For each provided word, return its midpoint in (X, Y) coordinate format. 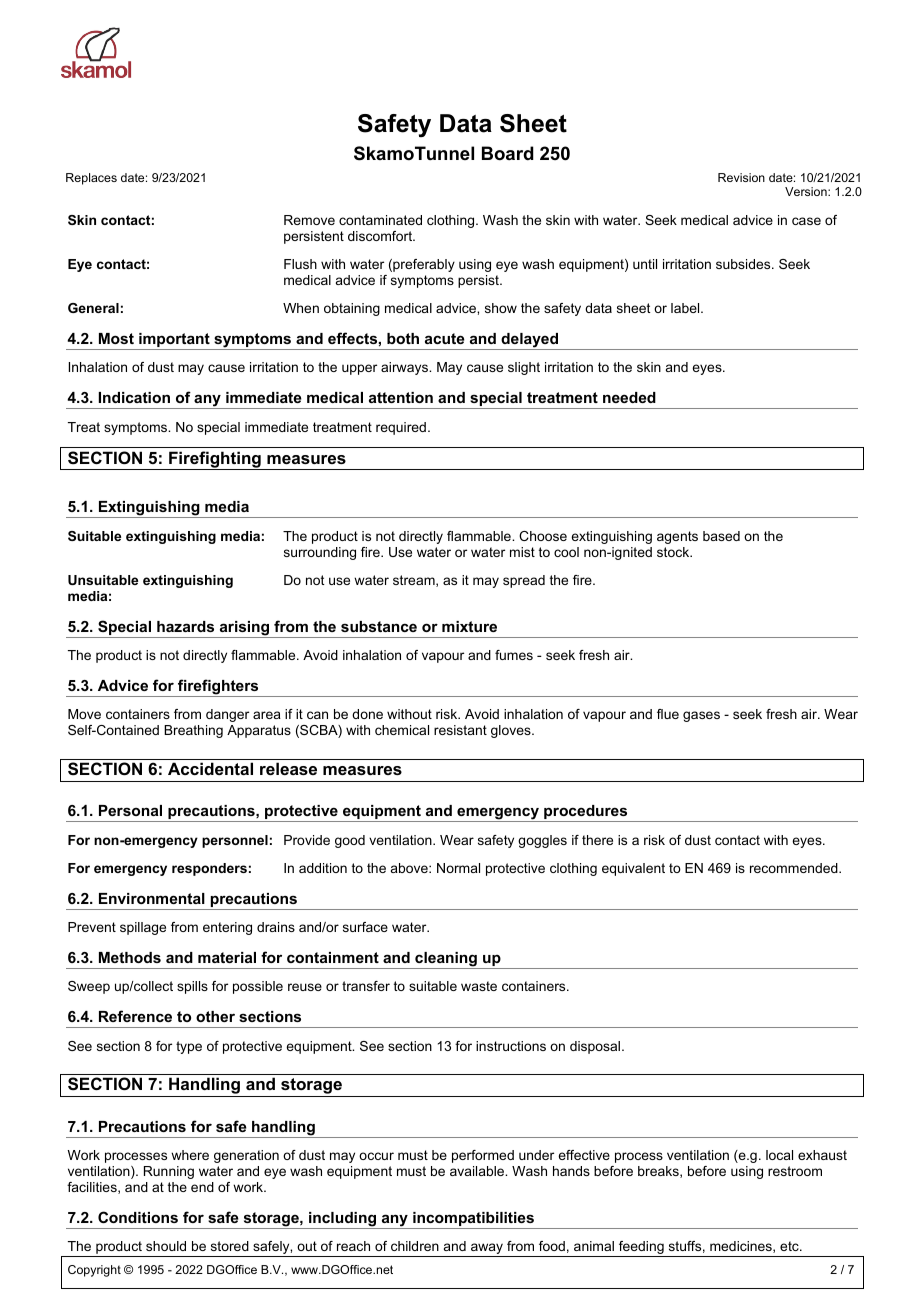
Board (508, 153)
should (166, 1246)
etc (790, 1246)
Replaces (91, 179)
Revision (741, 177)
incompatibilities (473, 1220)
